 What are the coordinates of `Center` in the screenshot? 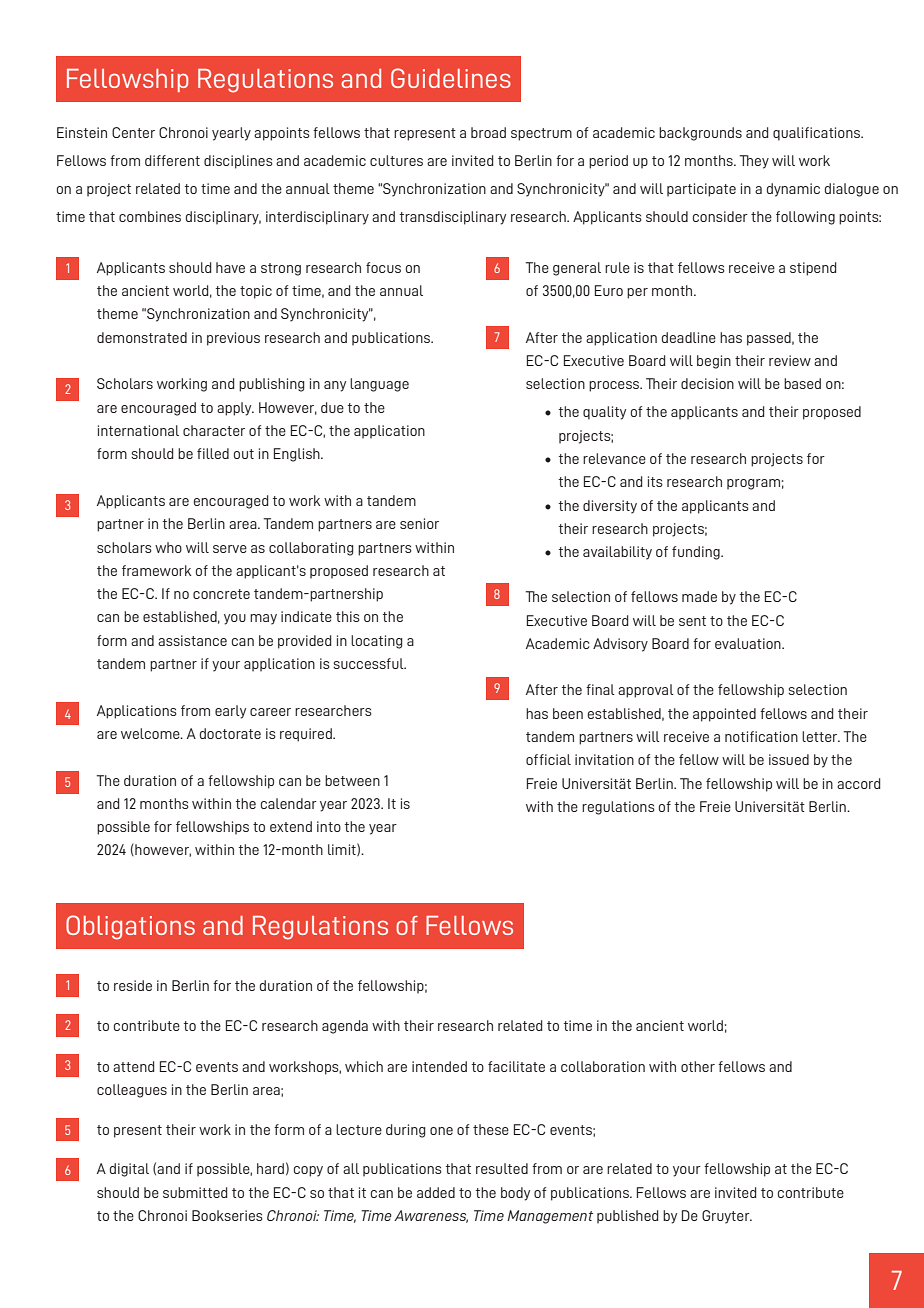 It's located at (133, 132).
